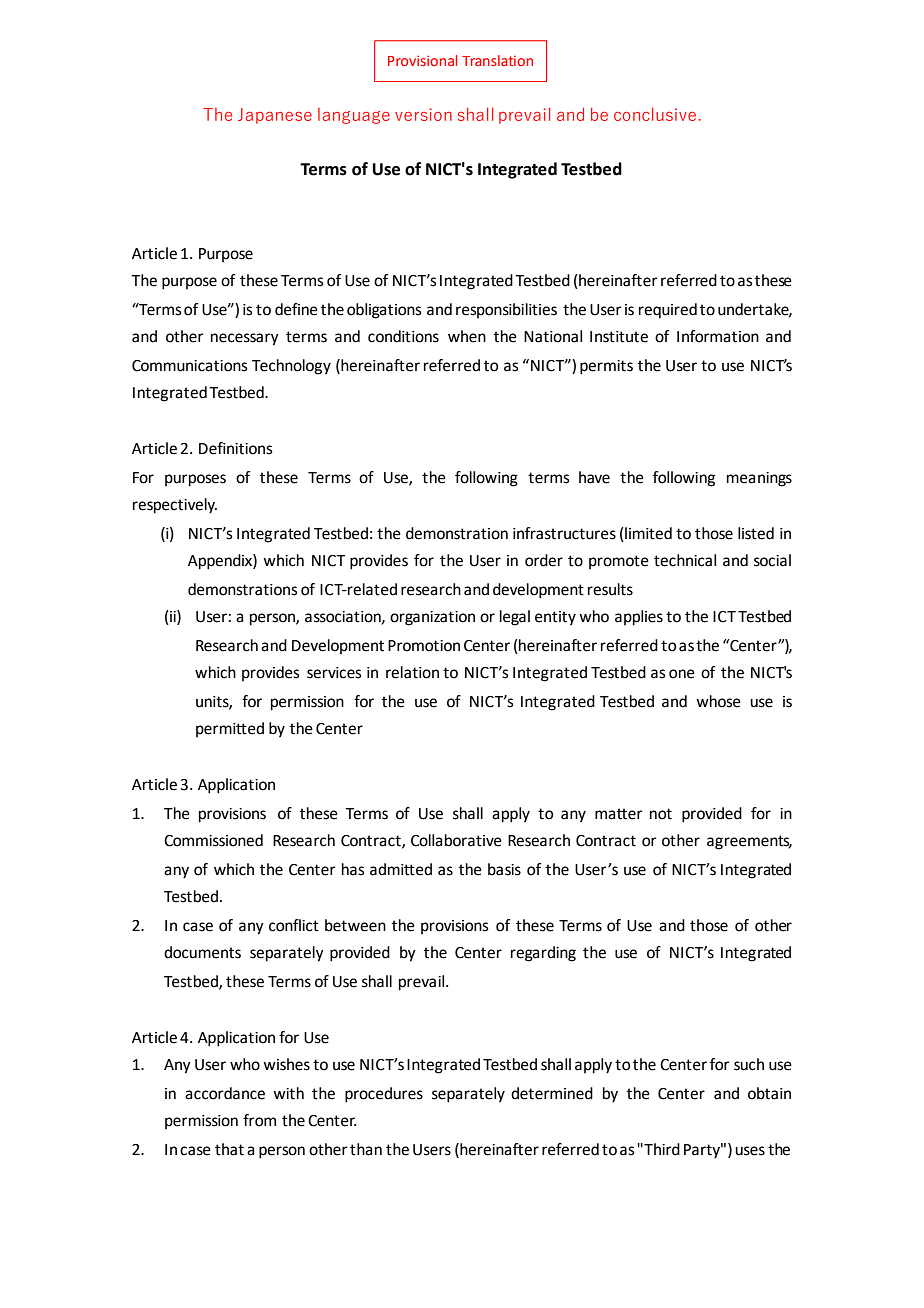  I want to click on from, so click(259, 1120).
